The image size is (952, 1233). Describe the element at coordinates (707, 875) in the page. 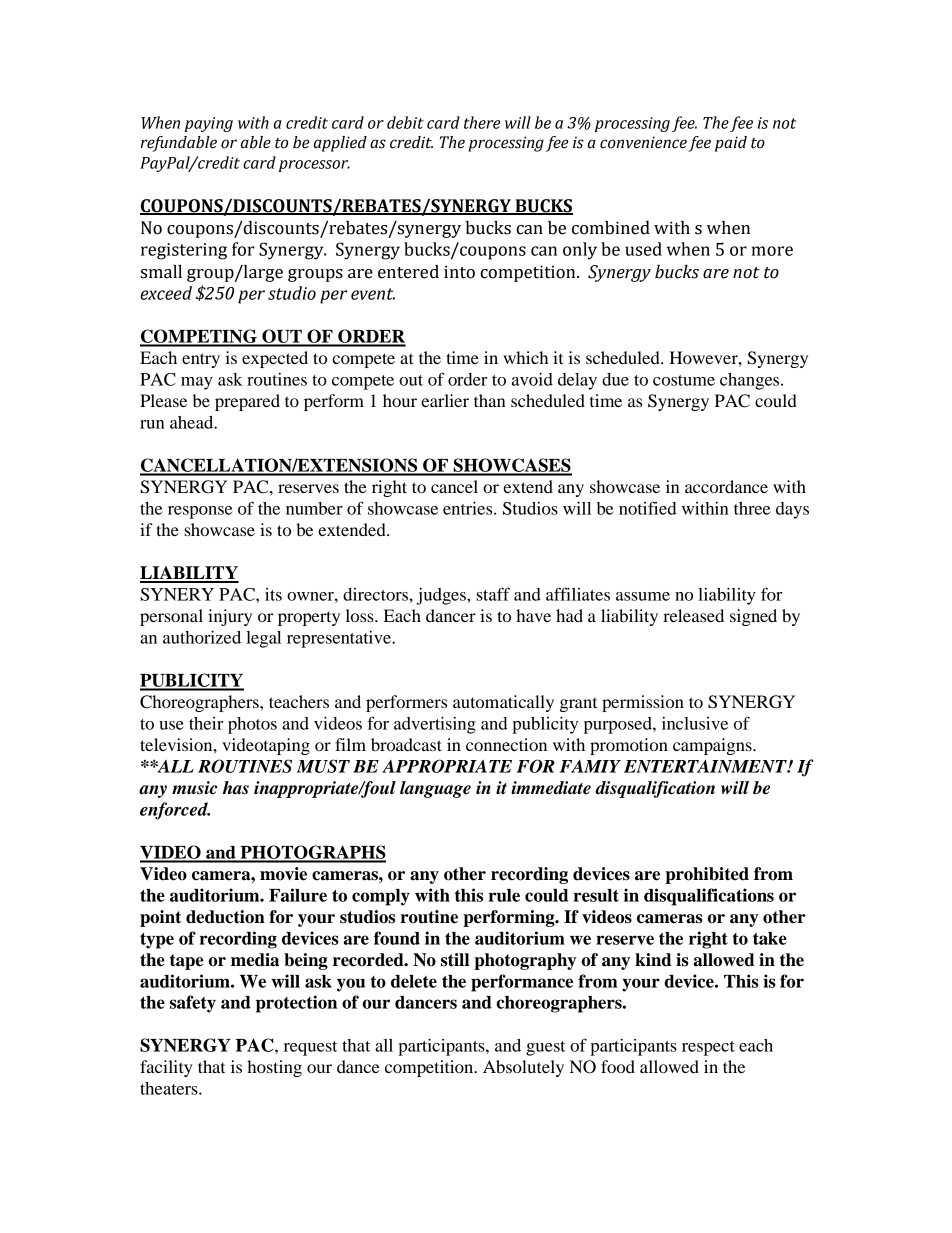

I see `prohibited` at that location.
